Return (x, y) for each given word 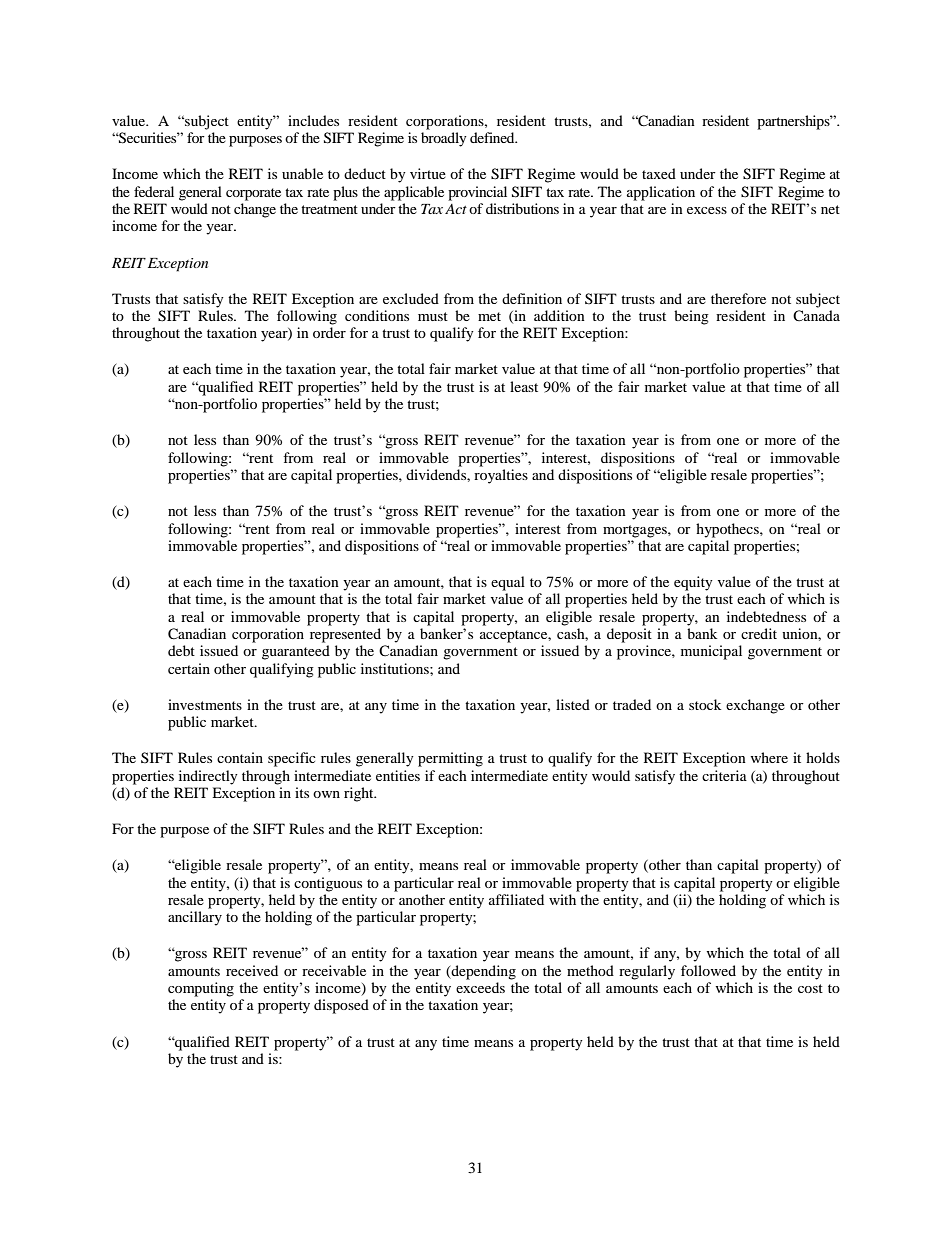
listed (573, 704)
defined (493, 137)
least (524, 386)
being (691, 317)
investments (205, 704)
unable (302, 173)
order (329, 332)
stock (705, 704)
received (252, 970)
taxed (659, 173)
